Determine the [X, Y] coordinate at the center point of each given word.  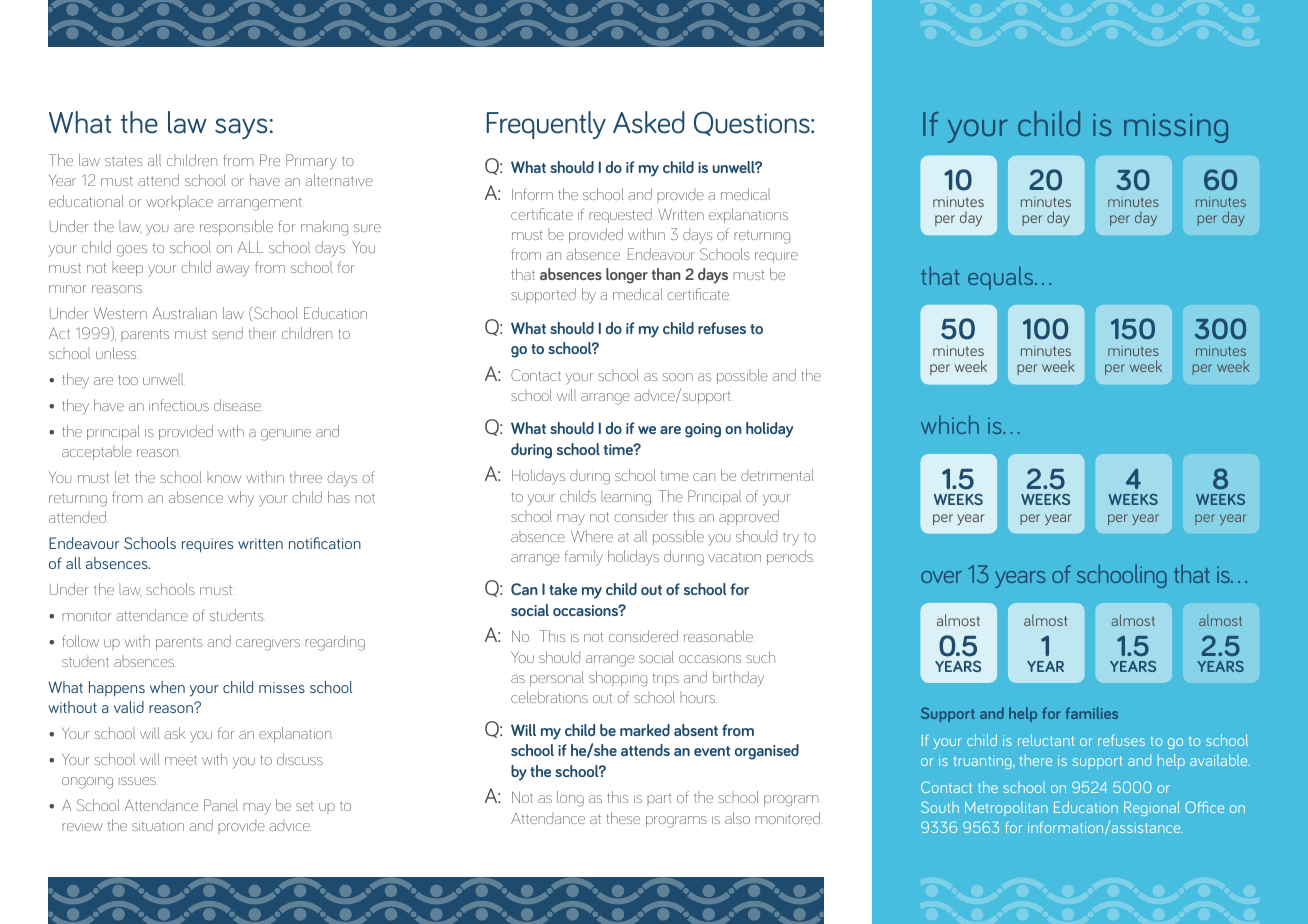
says [241, 128]
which [950, 424]
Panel [221, 805]
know [224, 477]
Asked [649, 122]
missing [1176, 128]
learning [627, 498]
